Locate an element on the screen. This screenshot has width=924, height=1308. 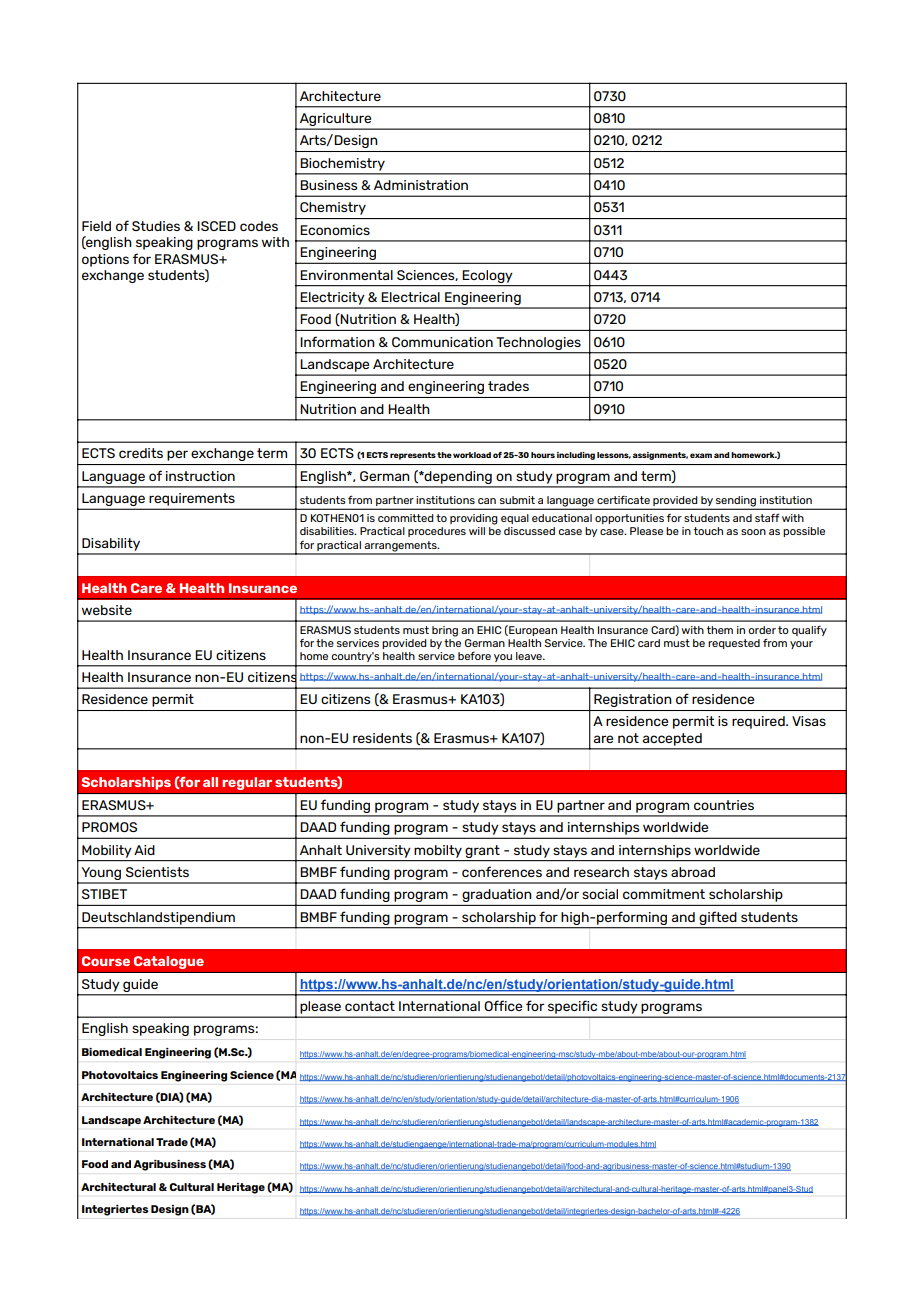
Ecology is located at coordinates (487, 276).
